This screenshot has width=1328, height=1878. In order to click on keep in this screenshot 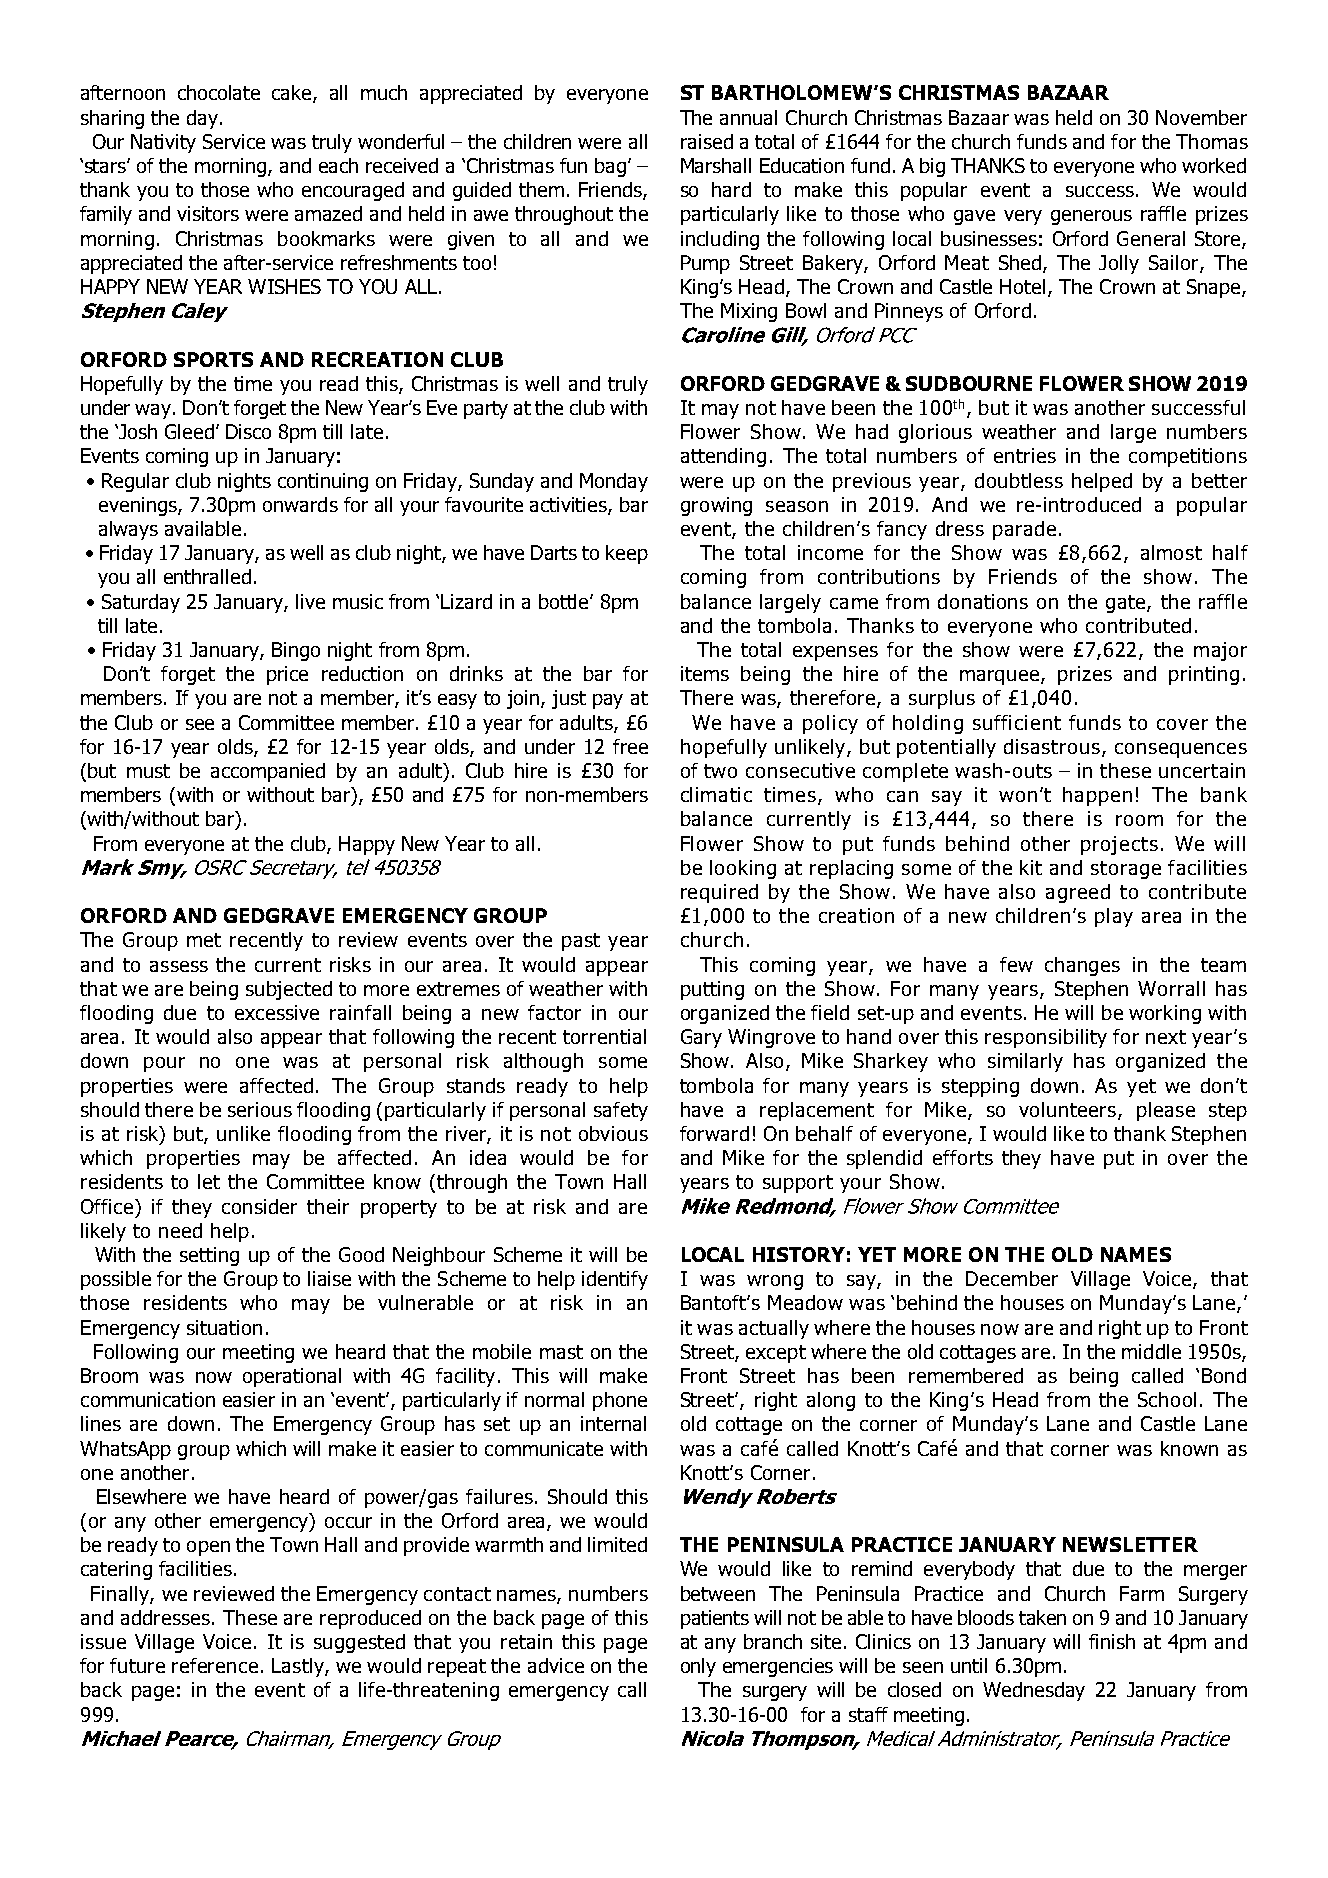, I will do `click(627, 554)`.
